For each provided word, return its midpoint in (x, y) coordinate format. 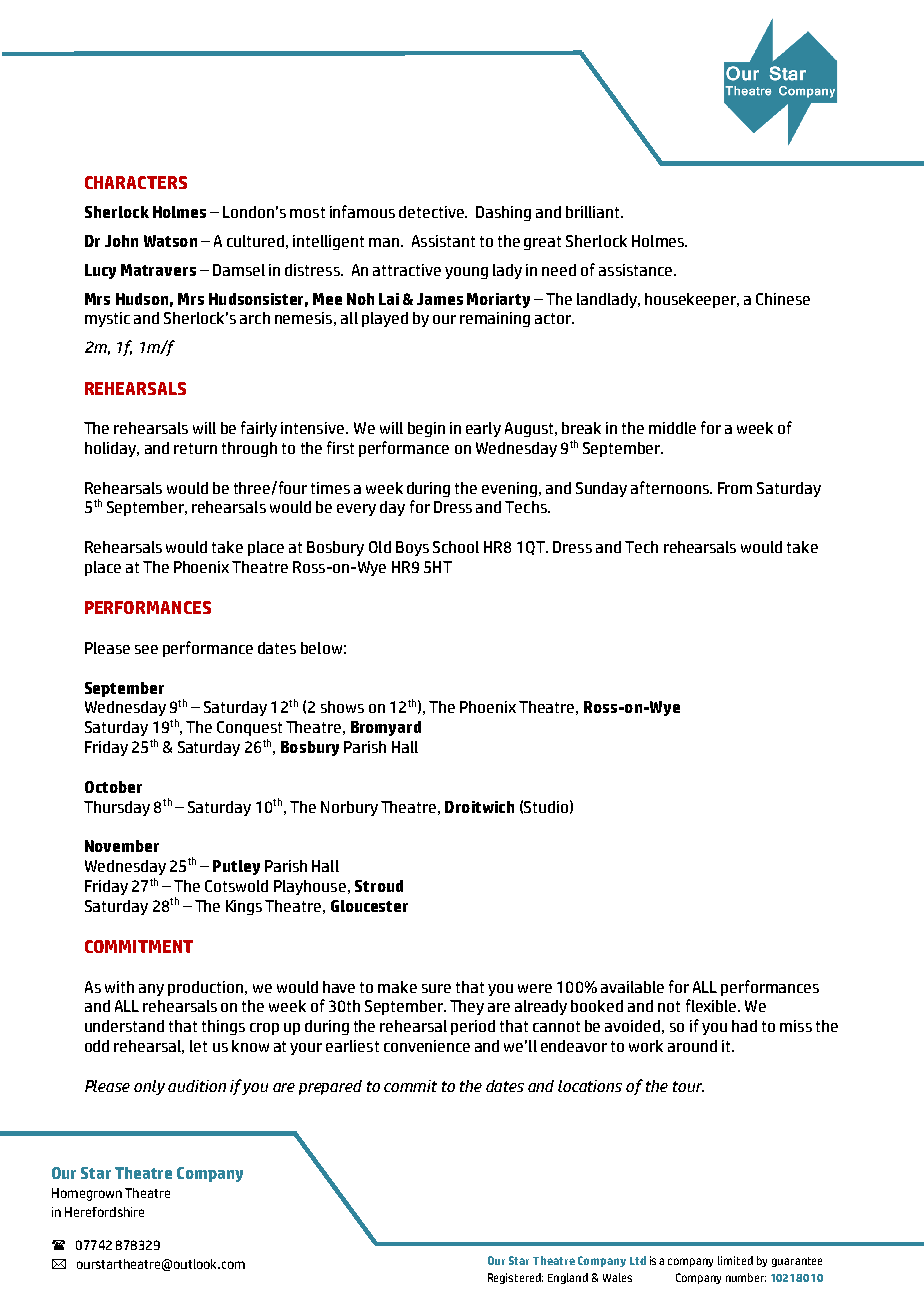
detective (432, 212)
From (735, 488)
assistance (635, 270)
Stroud (379, 886)
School (456, 547)
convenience (427, 1046)
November (122, 846)
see (146, 649)
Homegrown (87, 1194)
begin (426, 429)
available (632, 987)
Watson (170, 241)
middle (672, 428)
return (195, 448)
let (198, 1046)
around (692, 1046)
